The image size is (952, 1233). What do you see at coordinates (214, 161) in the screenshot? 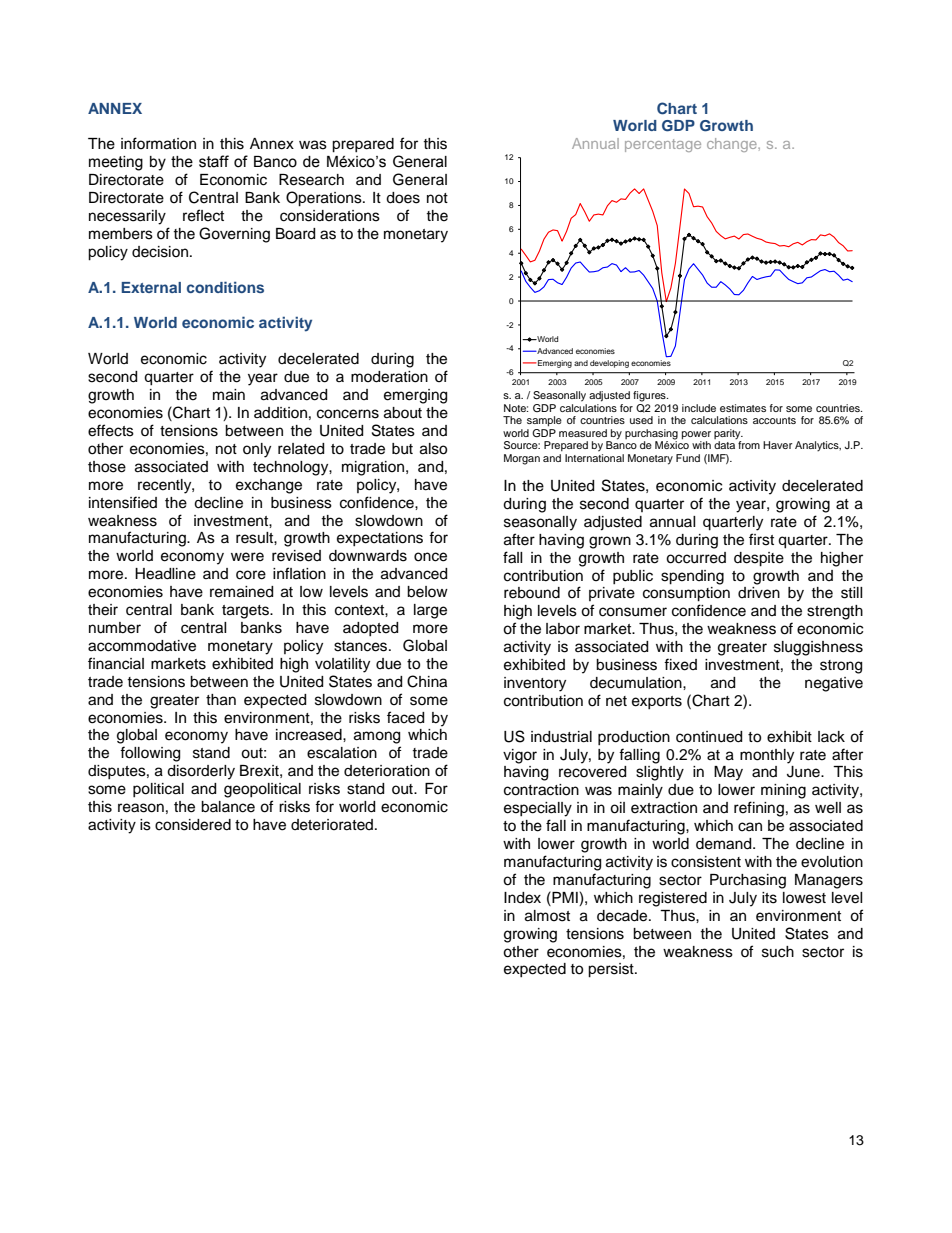
I see `staff` at bounding box center [214, 161].
